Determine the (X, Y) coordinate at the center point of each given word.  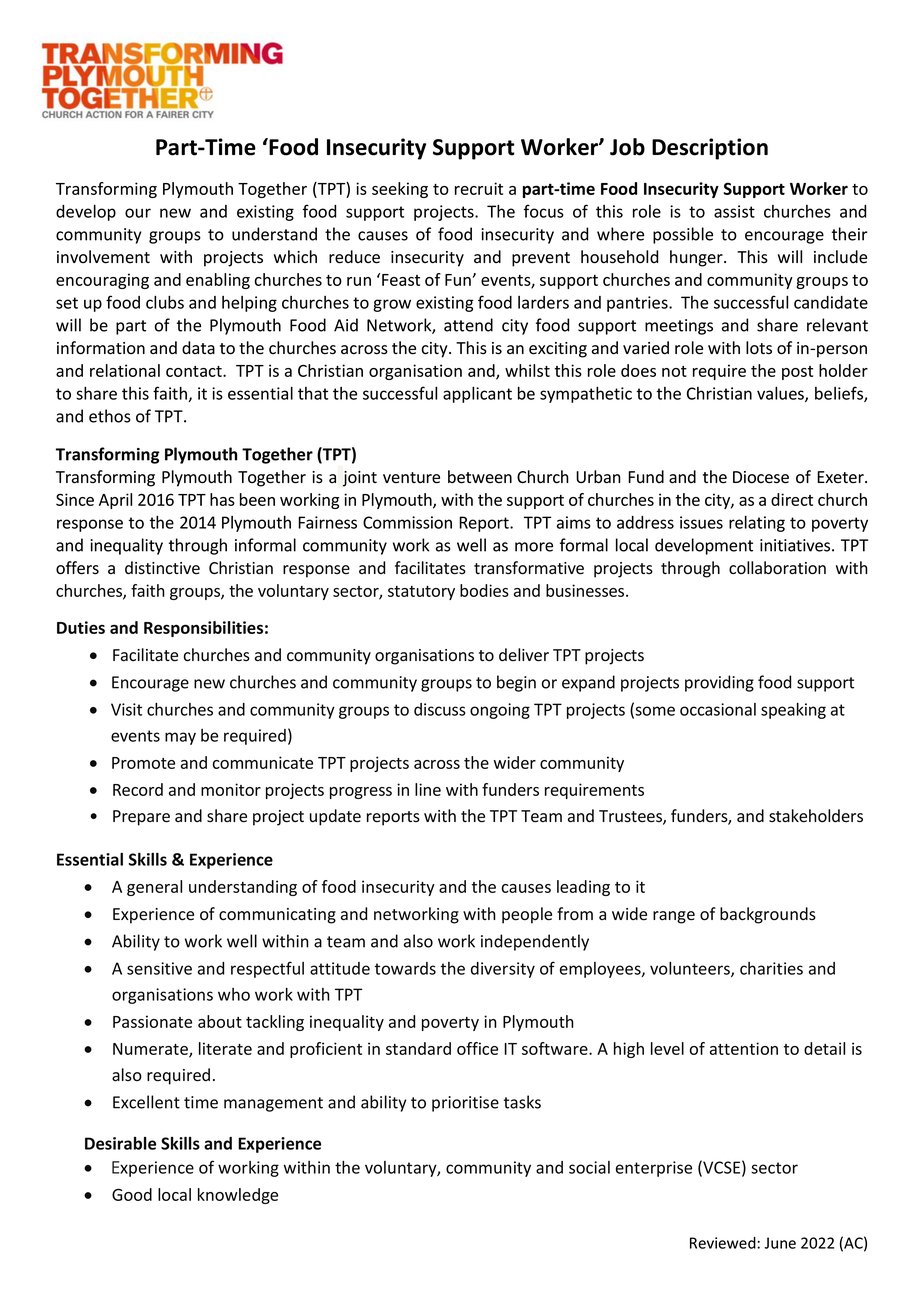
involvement (103, 257)
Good (132, 1194)
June (780, 1243)
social (589, 1167)
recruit (479, 188)
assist (734, 211)
